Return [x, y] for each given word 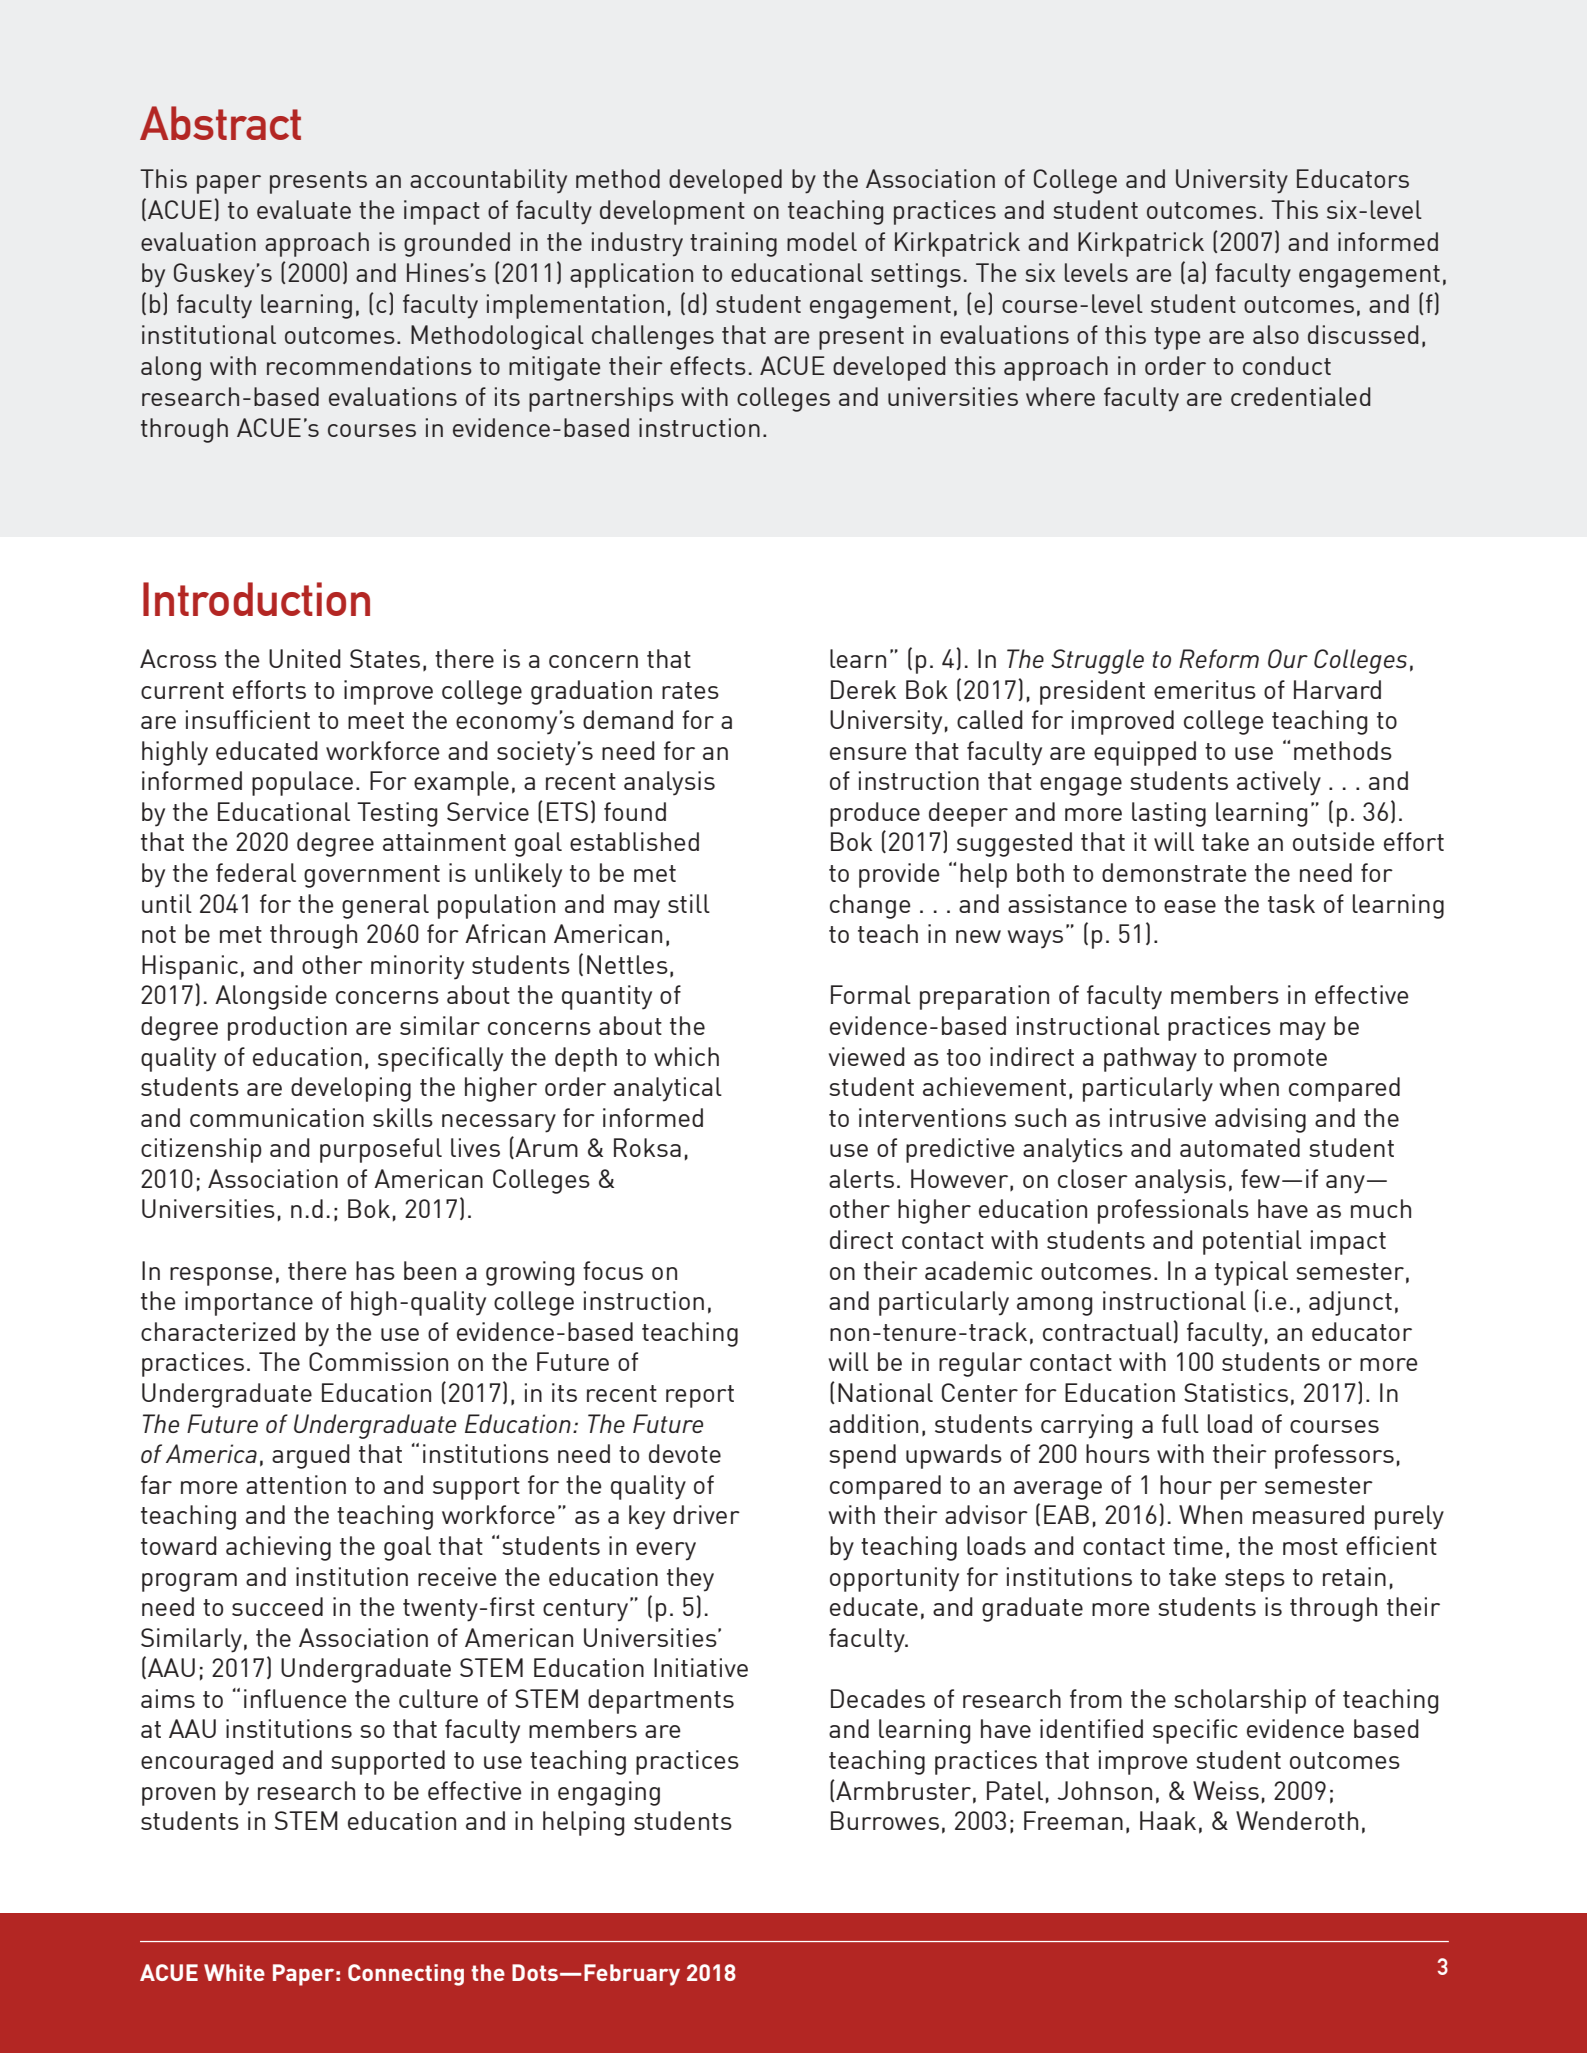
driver [706, 1514]
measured [1308, 1514]
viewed [867, 1056]
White [234, 1972]
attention [296, 1484]
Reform [1219, 658]
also [1276, 334]
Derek [863, 689]
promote [1280, 1060]
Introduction [256, 599]
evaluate [304, 209]
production [287, 1028]
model [822, 241]
